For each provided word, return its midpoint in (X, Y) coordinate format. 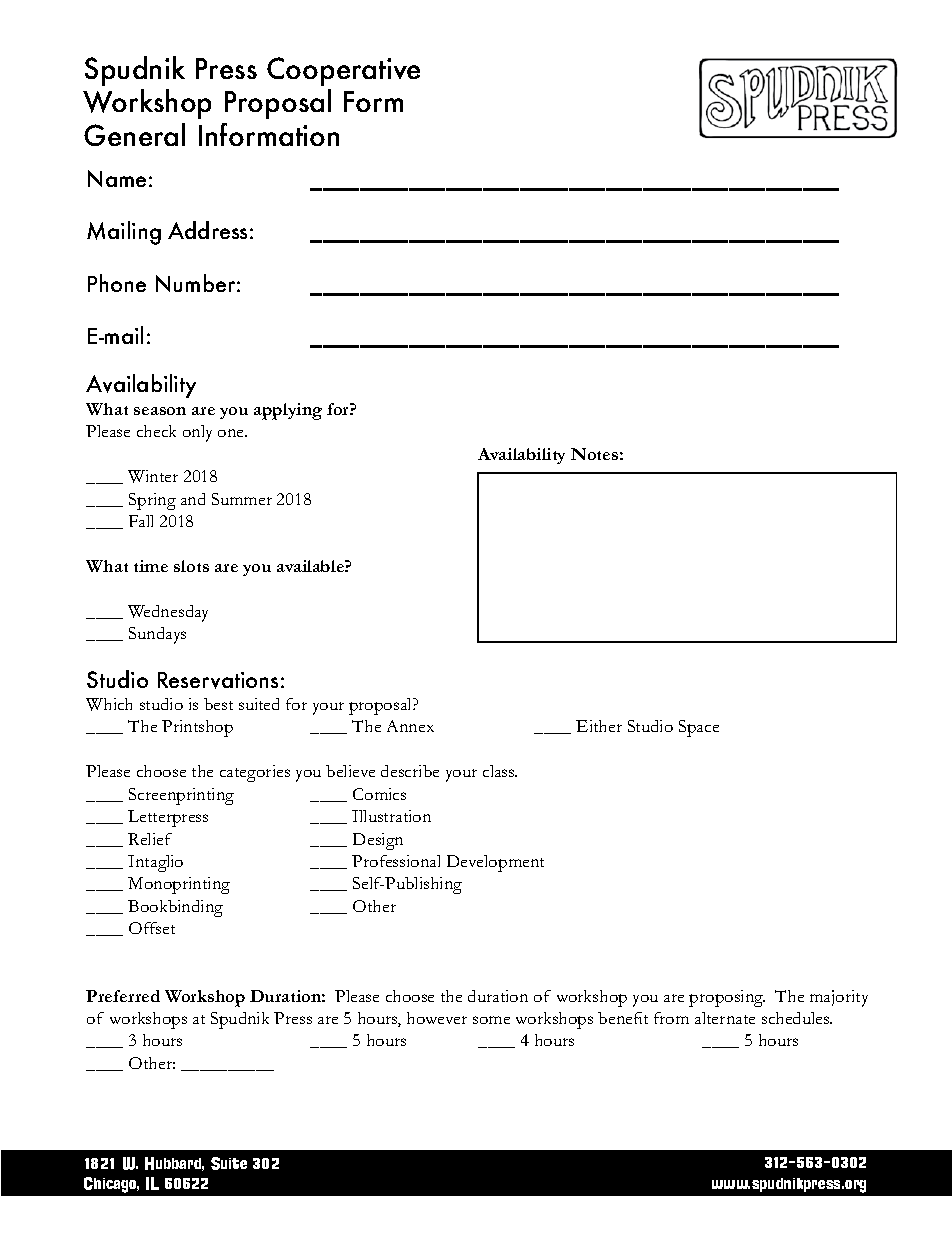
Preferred (123, 996)
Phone (117, 283)
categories (255, 773)
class (500, 771)
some (491, 1020)
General (134, 134)
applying (288, 411)
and (193, 499)
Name (117, 178)
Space (699, 728)
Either (599, 726)
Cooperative (343, 71)
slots (191, 566)
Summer (242, 499)
